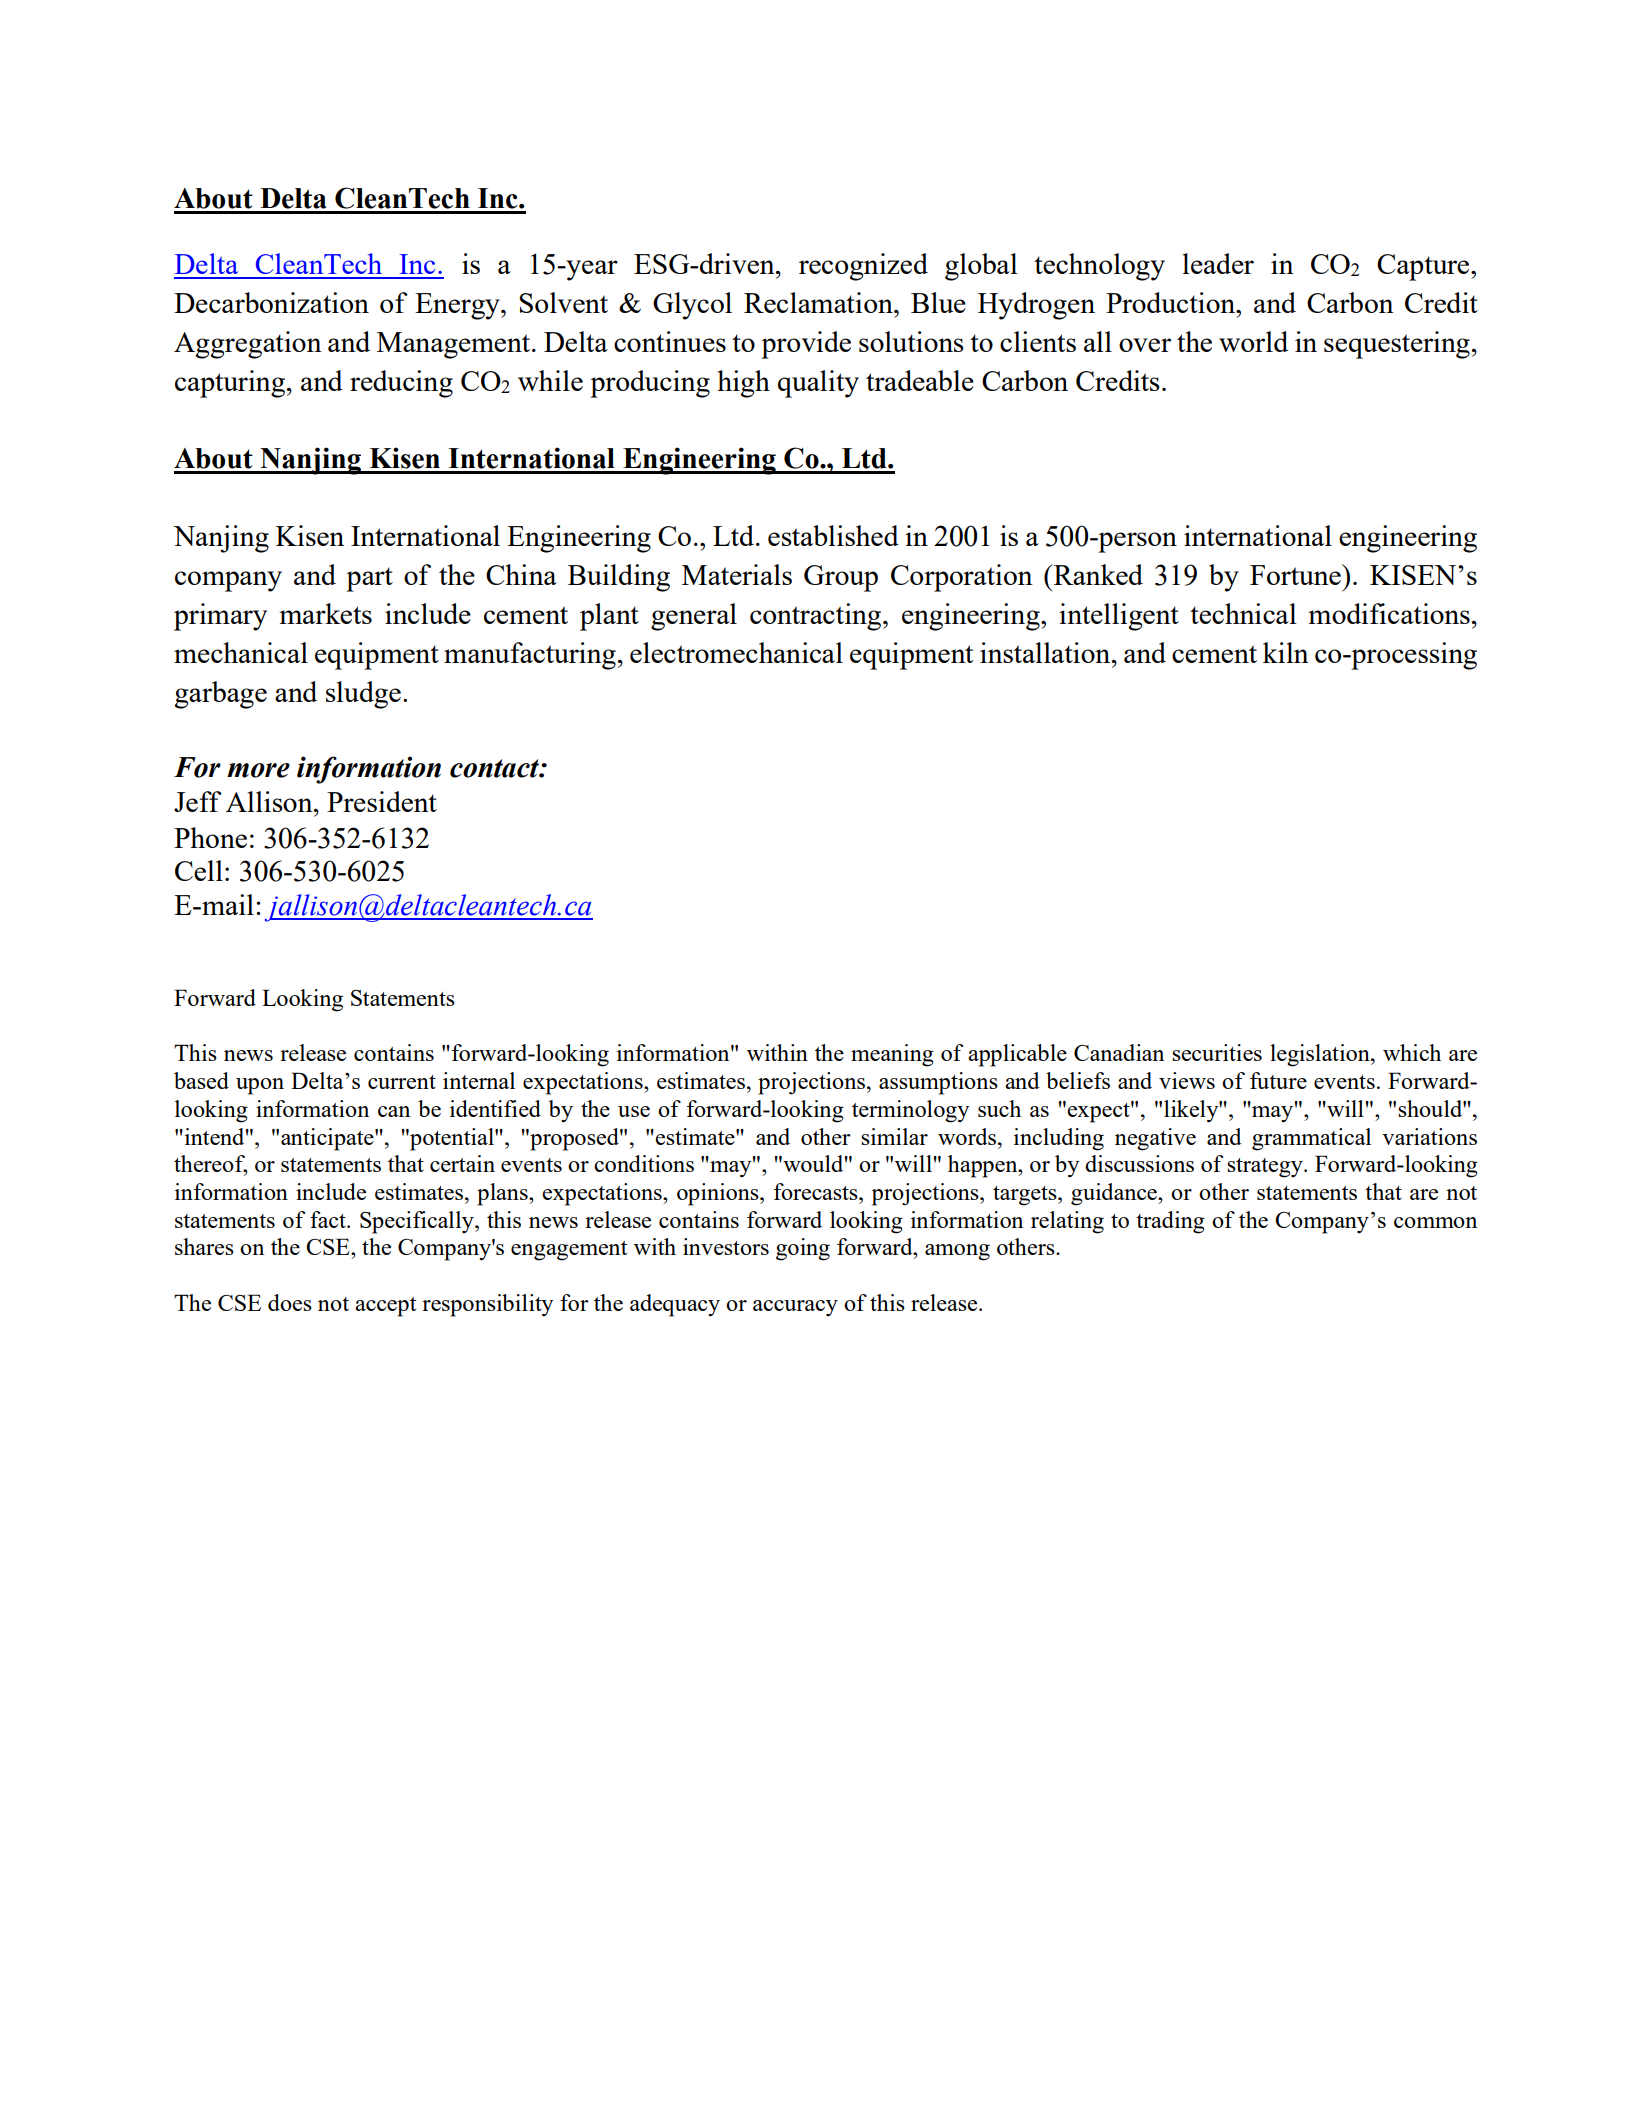  Describe the element at coordinates (1218, 263) in the page. I see `leader` at that location.
